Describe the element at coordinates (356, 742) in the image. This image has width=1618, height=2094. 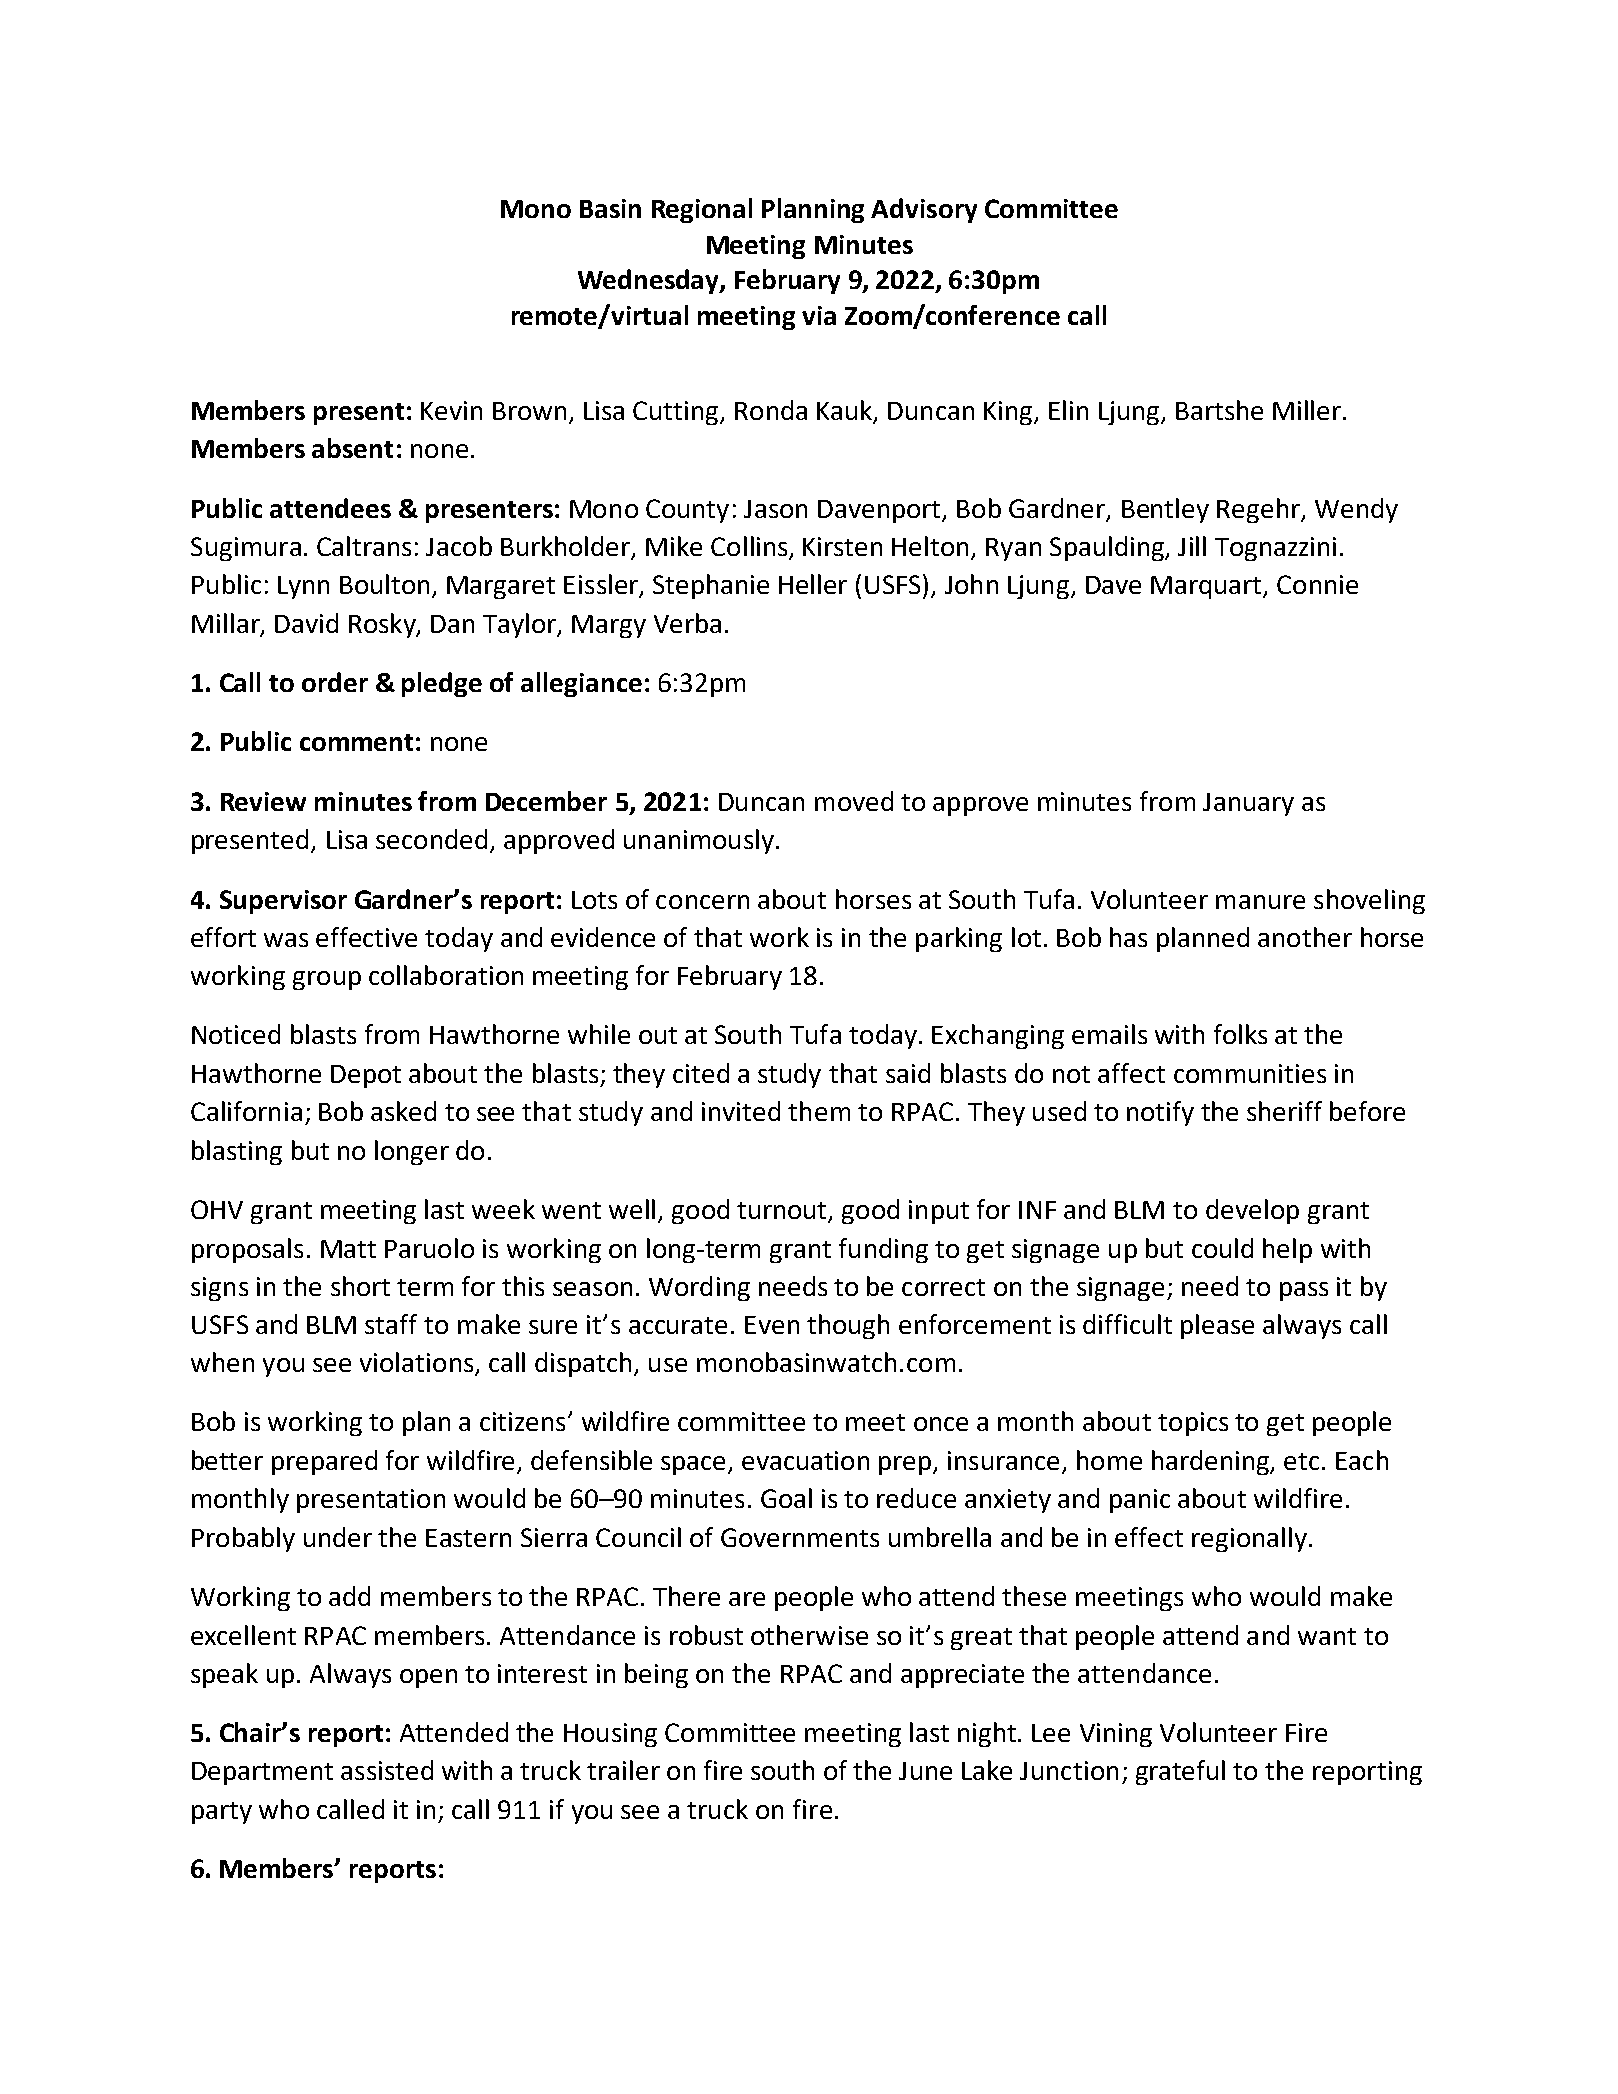
I see `comment` at that location.
